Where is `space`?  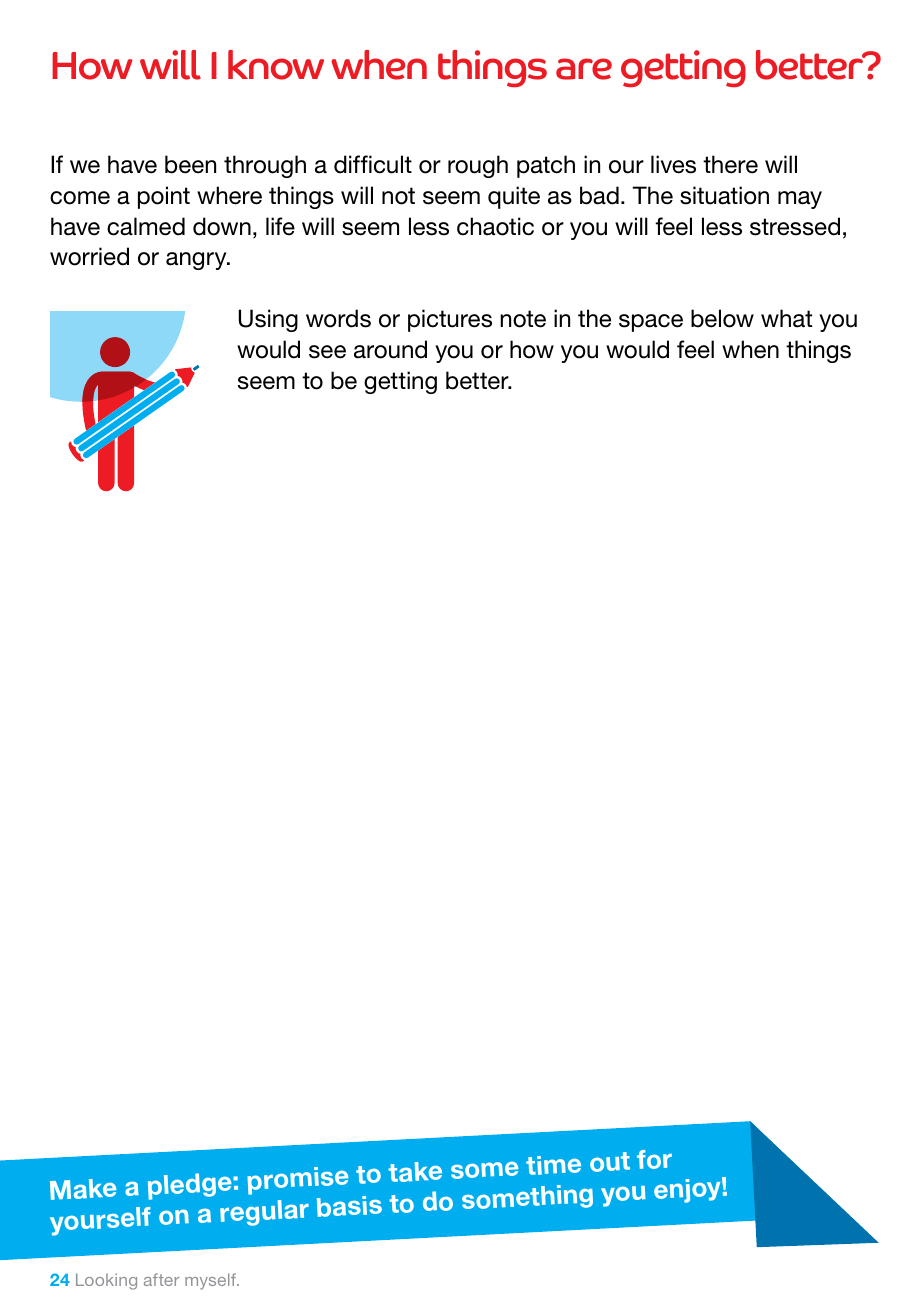
space is located at coordinates (651, 323).
